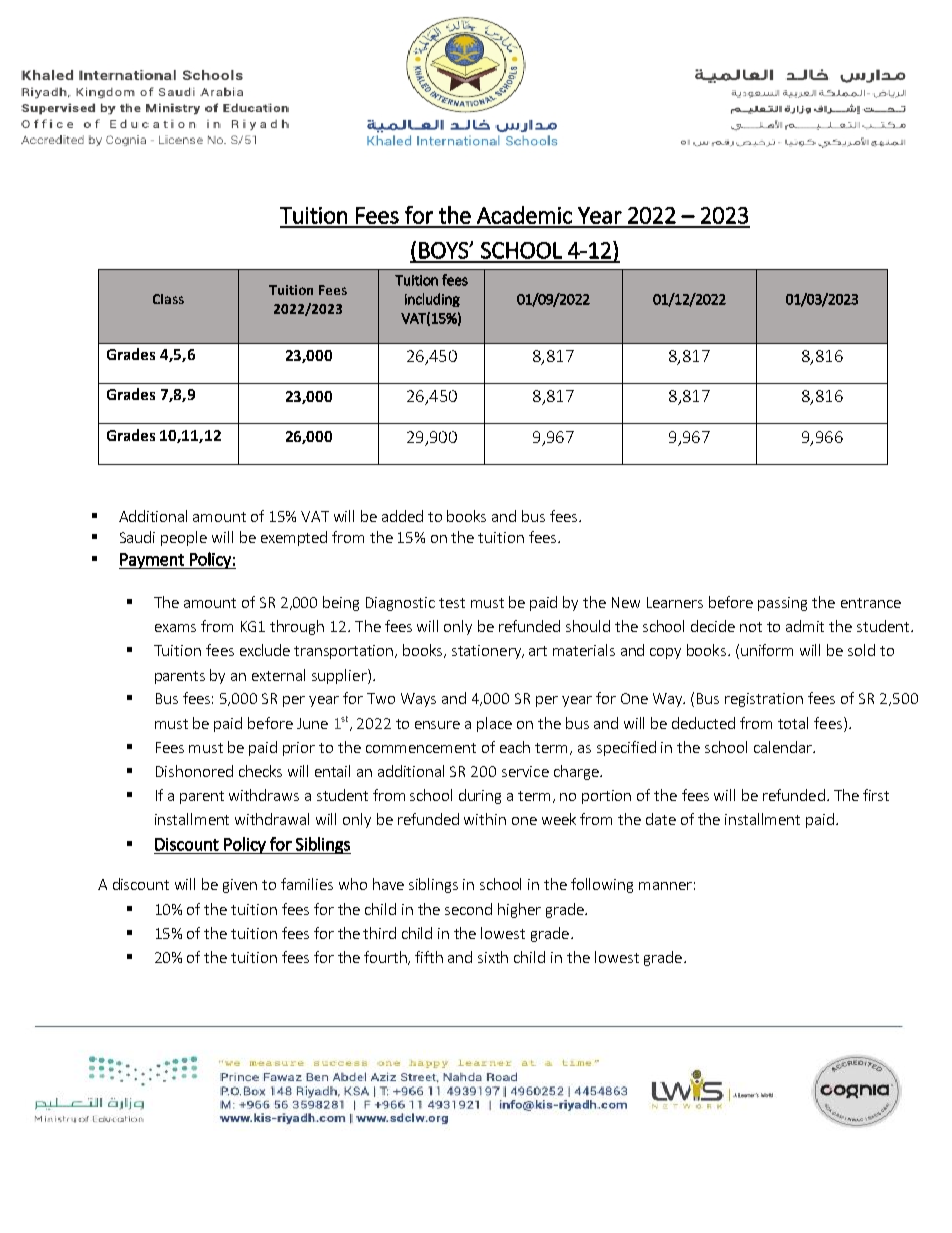  What do you see at coordinates (240, 886) in the screenshot?
I see `given` at bounding box center [240, 886].
